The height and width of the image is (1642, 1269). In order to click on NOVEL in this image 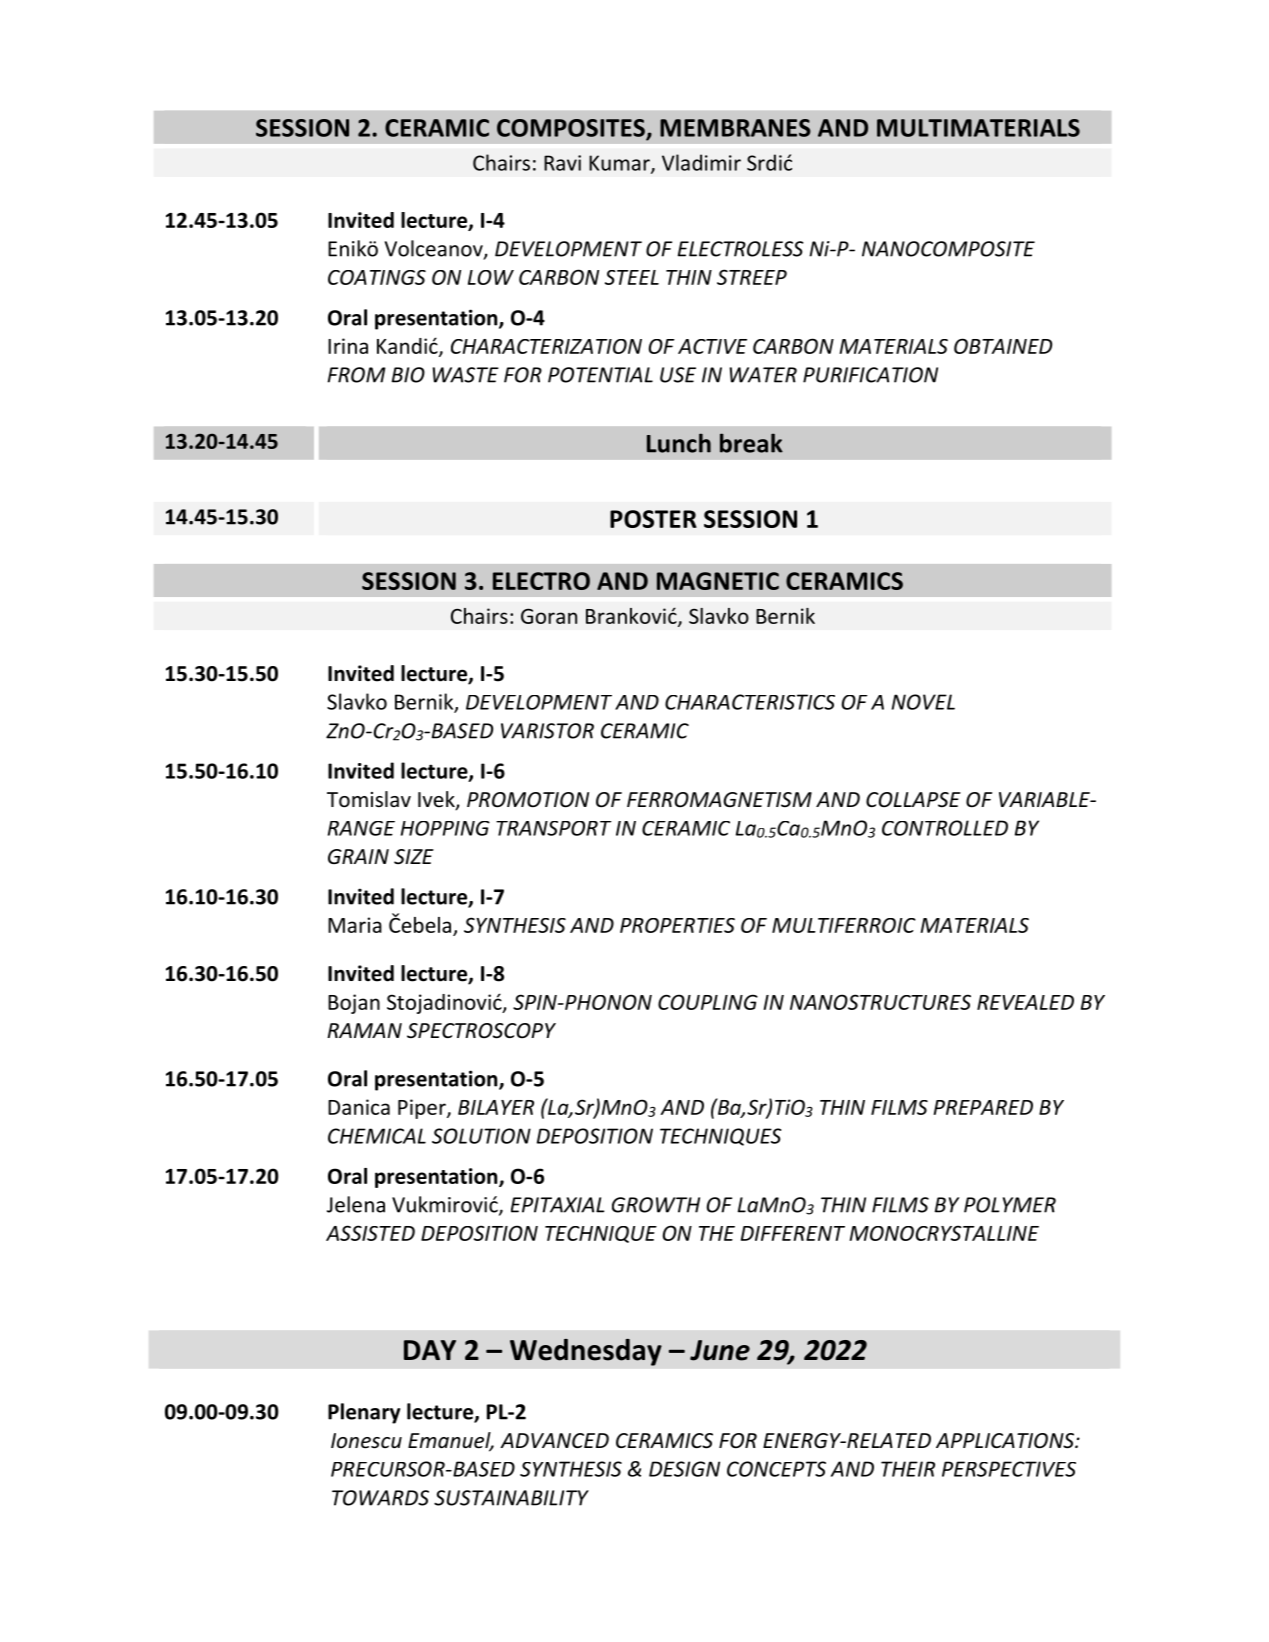, I will do `click(923, 702)`.
